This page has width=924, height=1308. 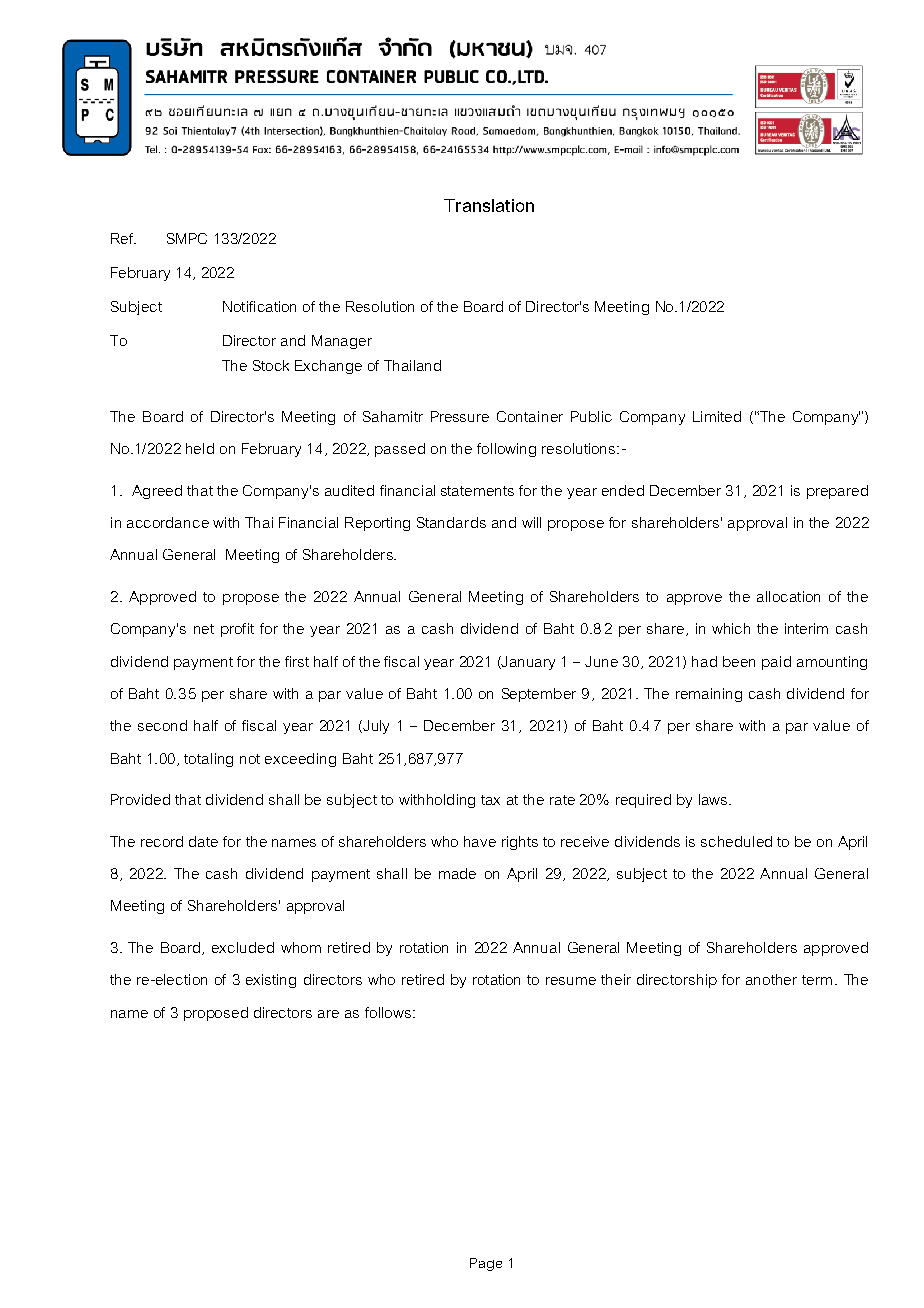 What do you see at coordinates (717, 416) in the page?
I see `Limited` at bounding box center [717, 416].
